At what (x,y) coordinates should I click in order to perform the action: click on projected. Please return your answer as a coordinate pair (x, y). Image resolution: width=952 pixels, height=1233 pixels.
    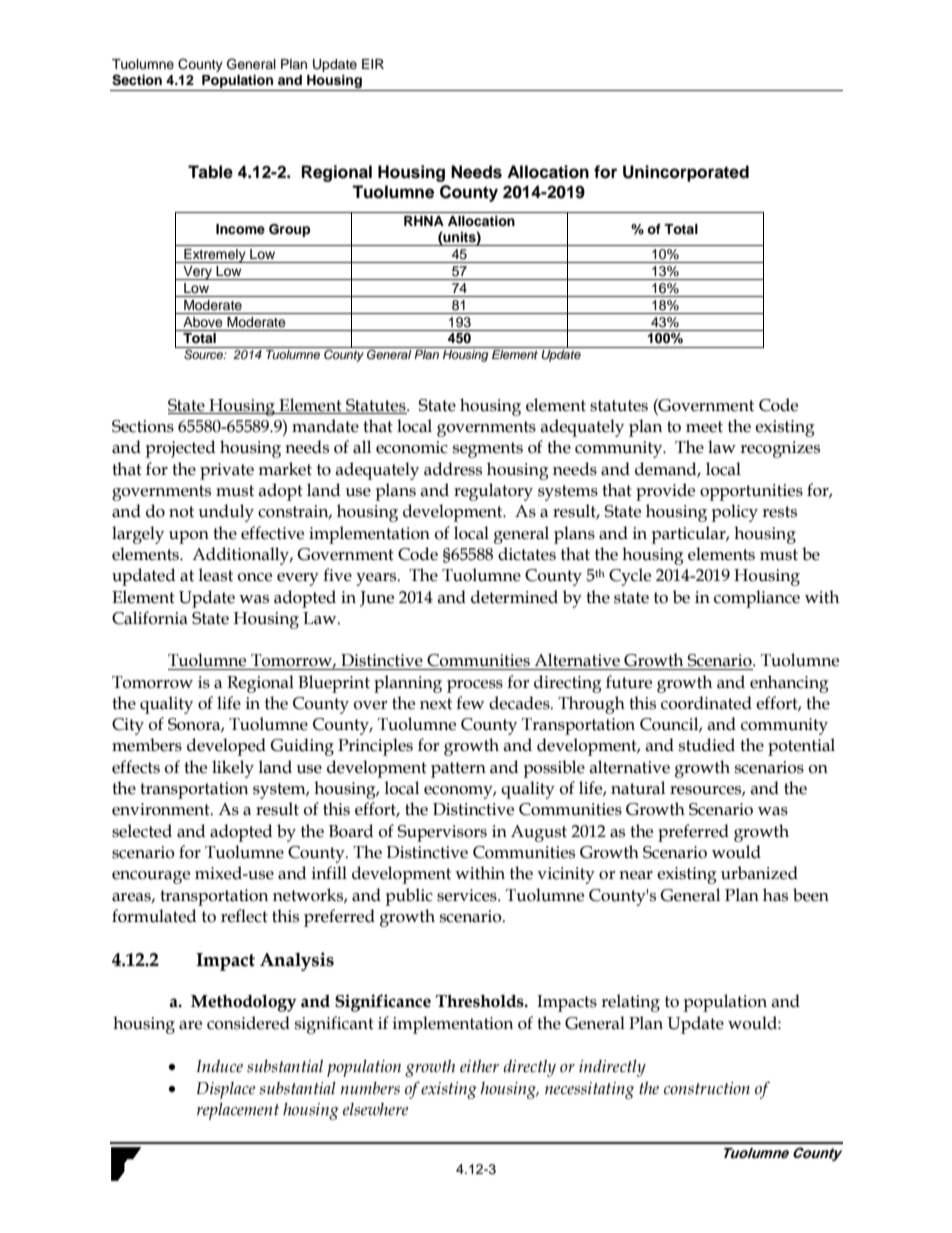
    Looking at the image, I should click on (180, 449).
